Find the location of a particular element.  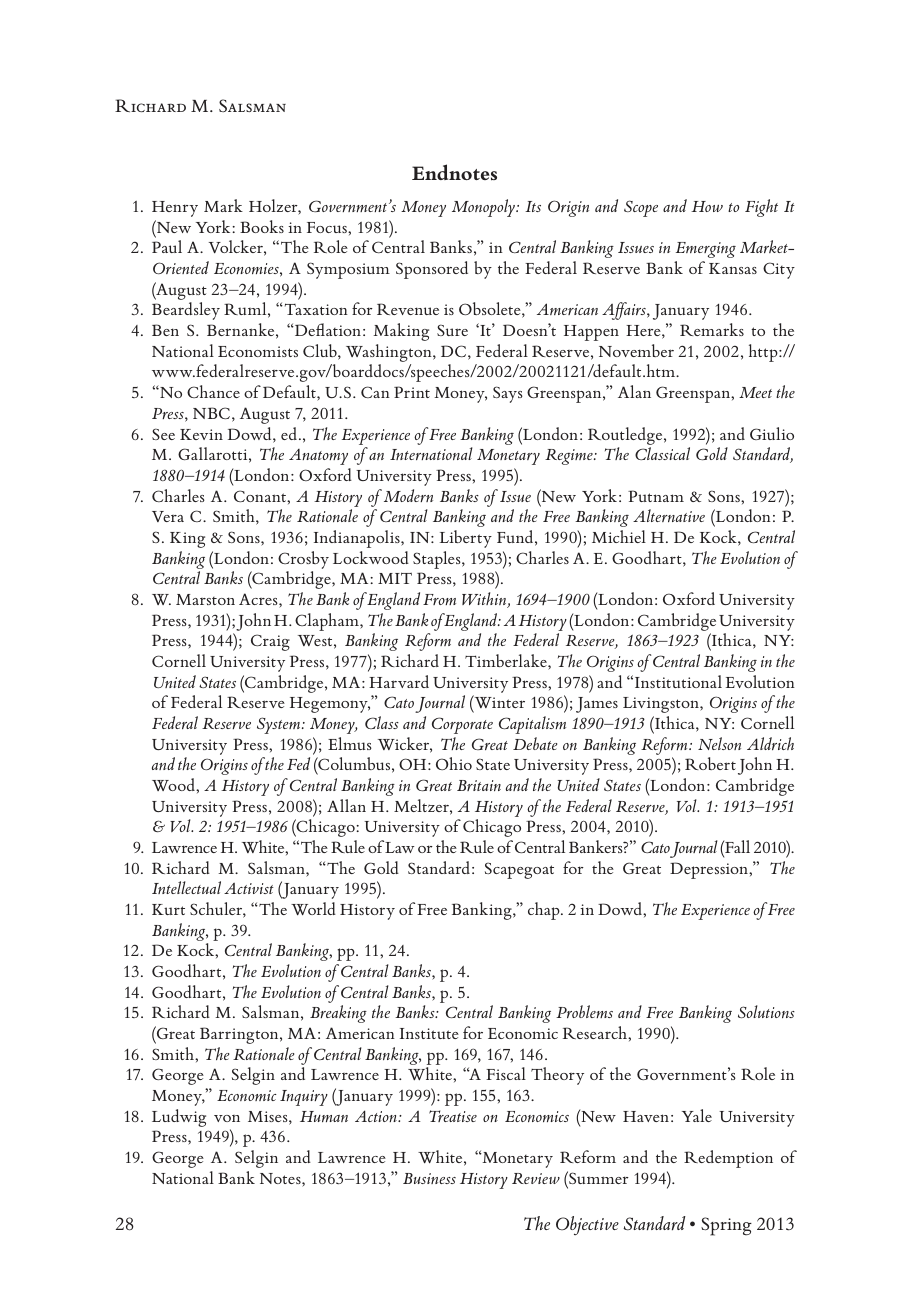

Kevin is located at coordinates (201, 434).
